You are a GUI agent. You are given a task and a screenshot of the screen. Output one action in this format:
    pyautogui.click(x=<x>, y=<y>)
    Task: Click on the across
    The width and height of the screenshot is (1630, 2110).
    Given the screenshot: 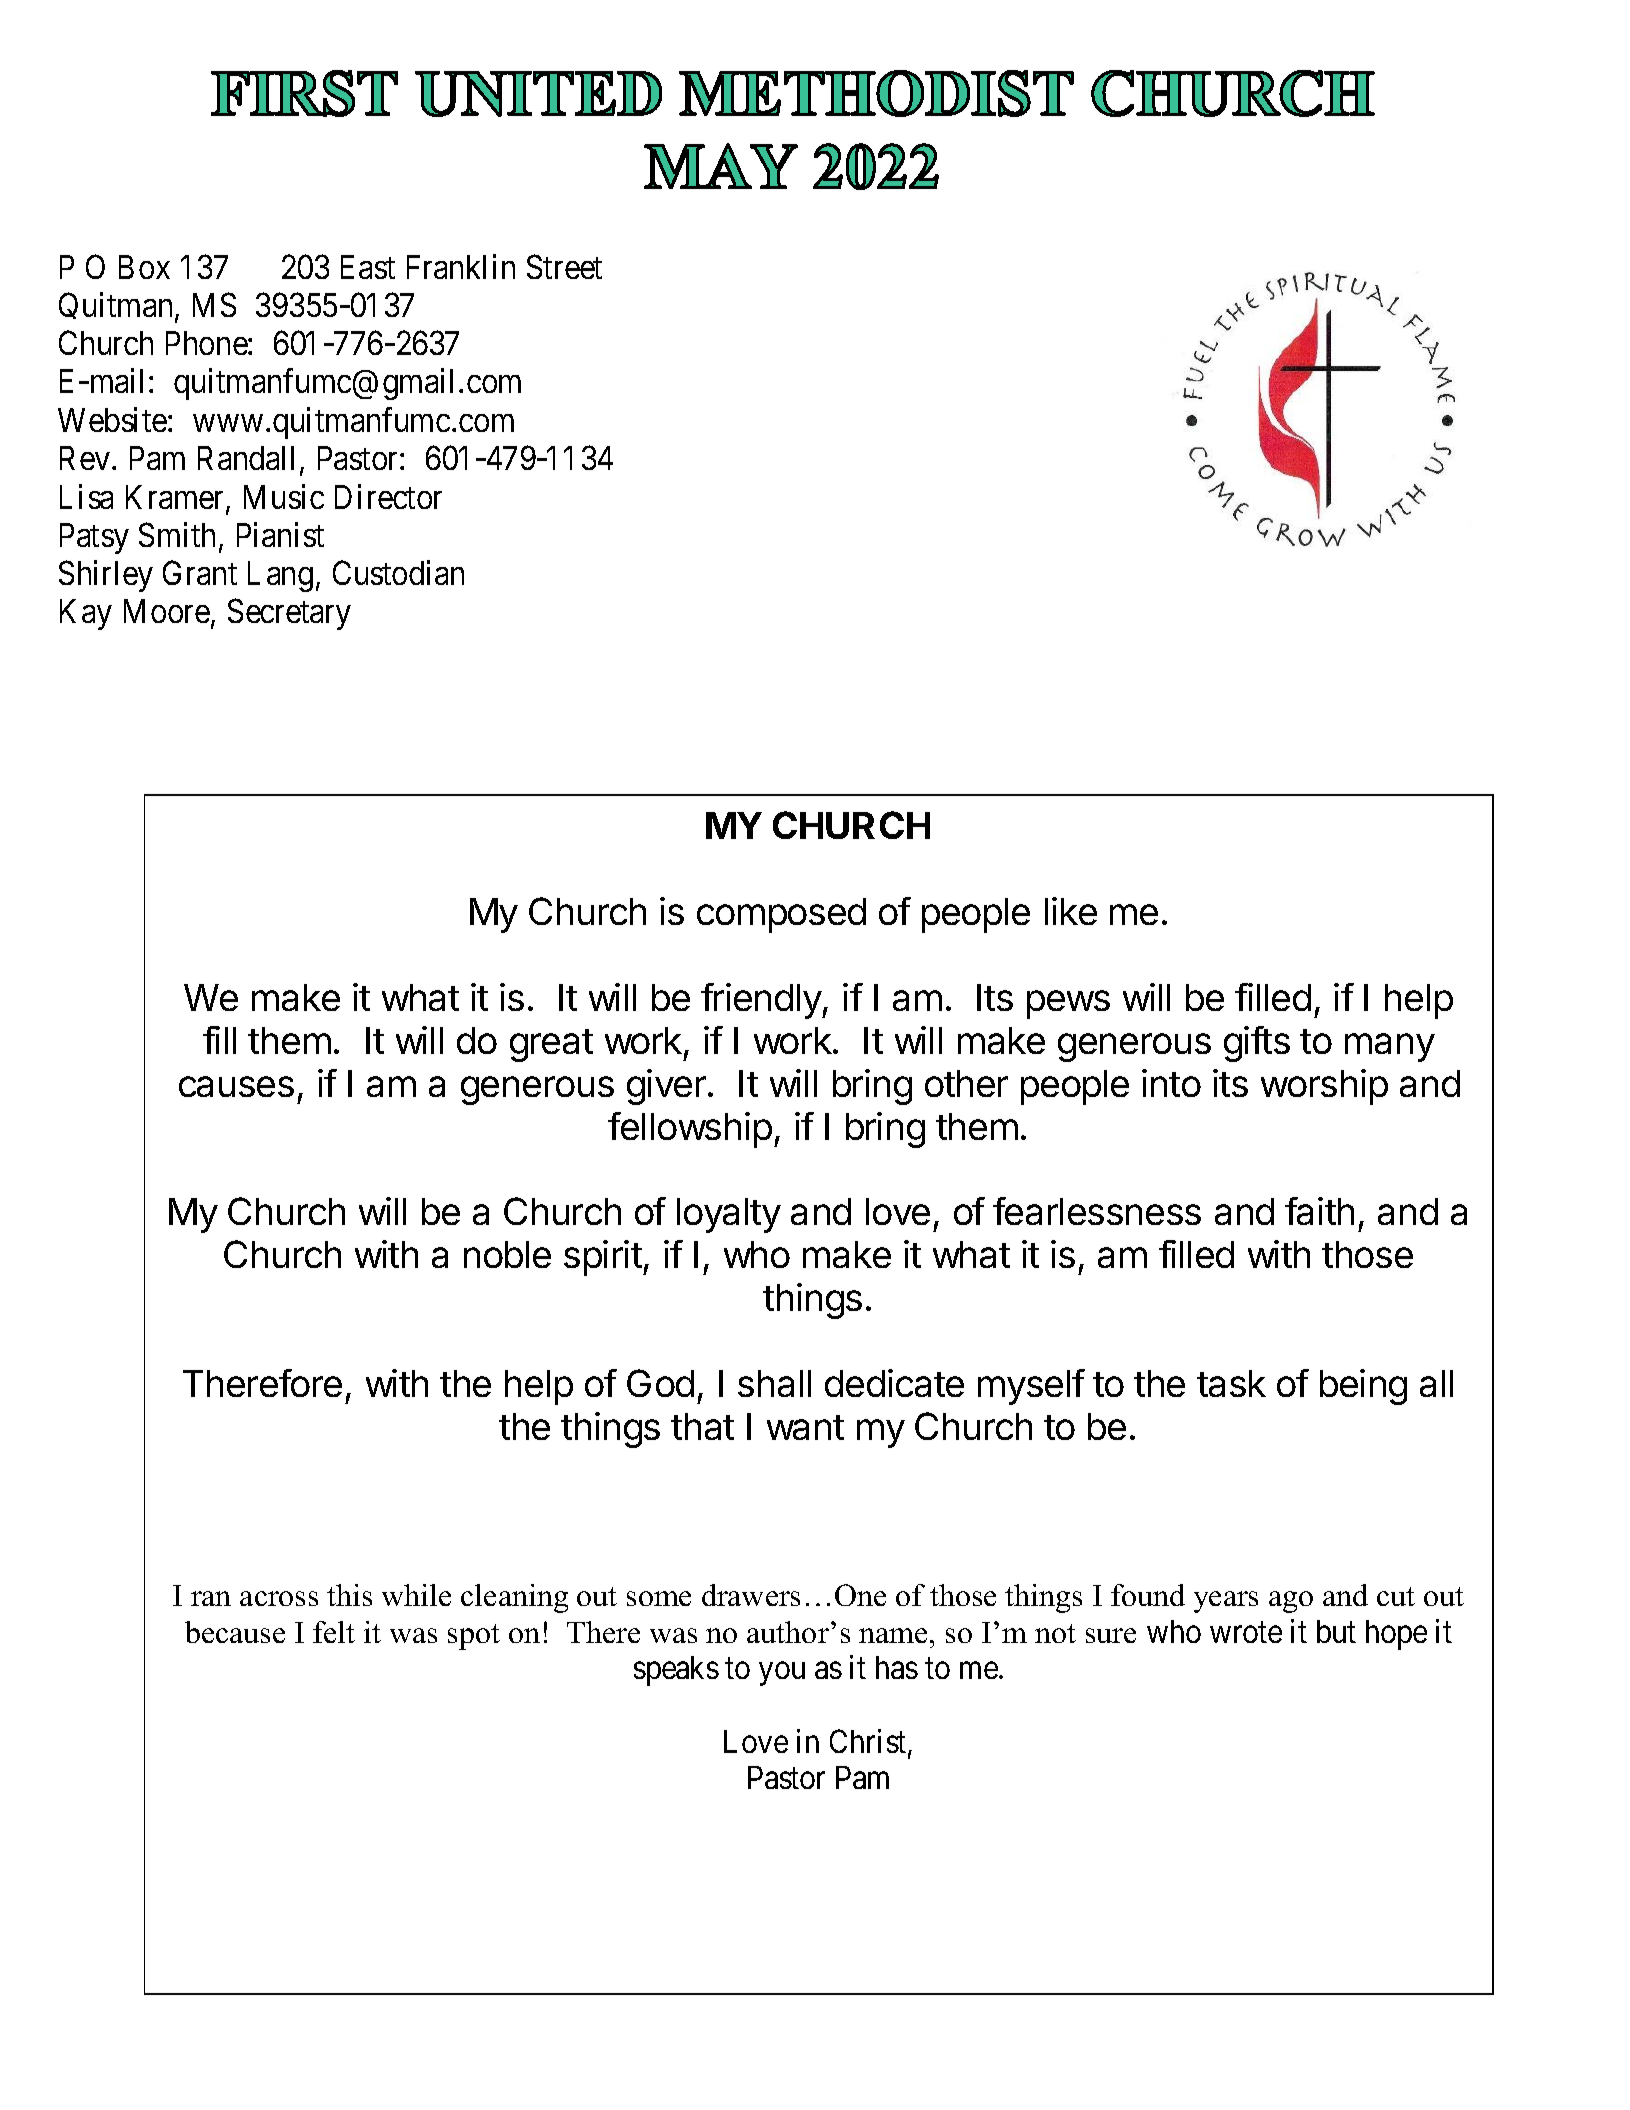 What is the action you would take?
    pyautogui.click(x=279, y=1598)
